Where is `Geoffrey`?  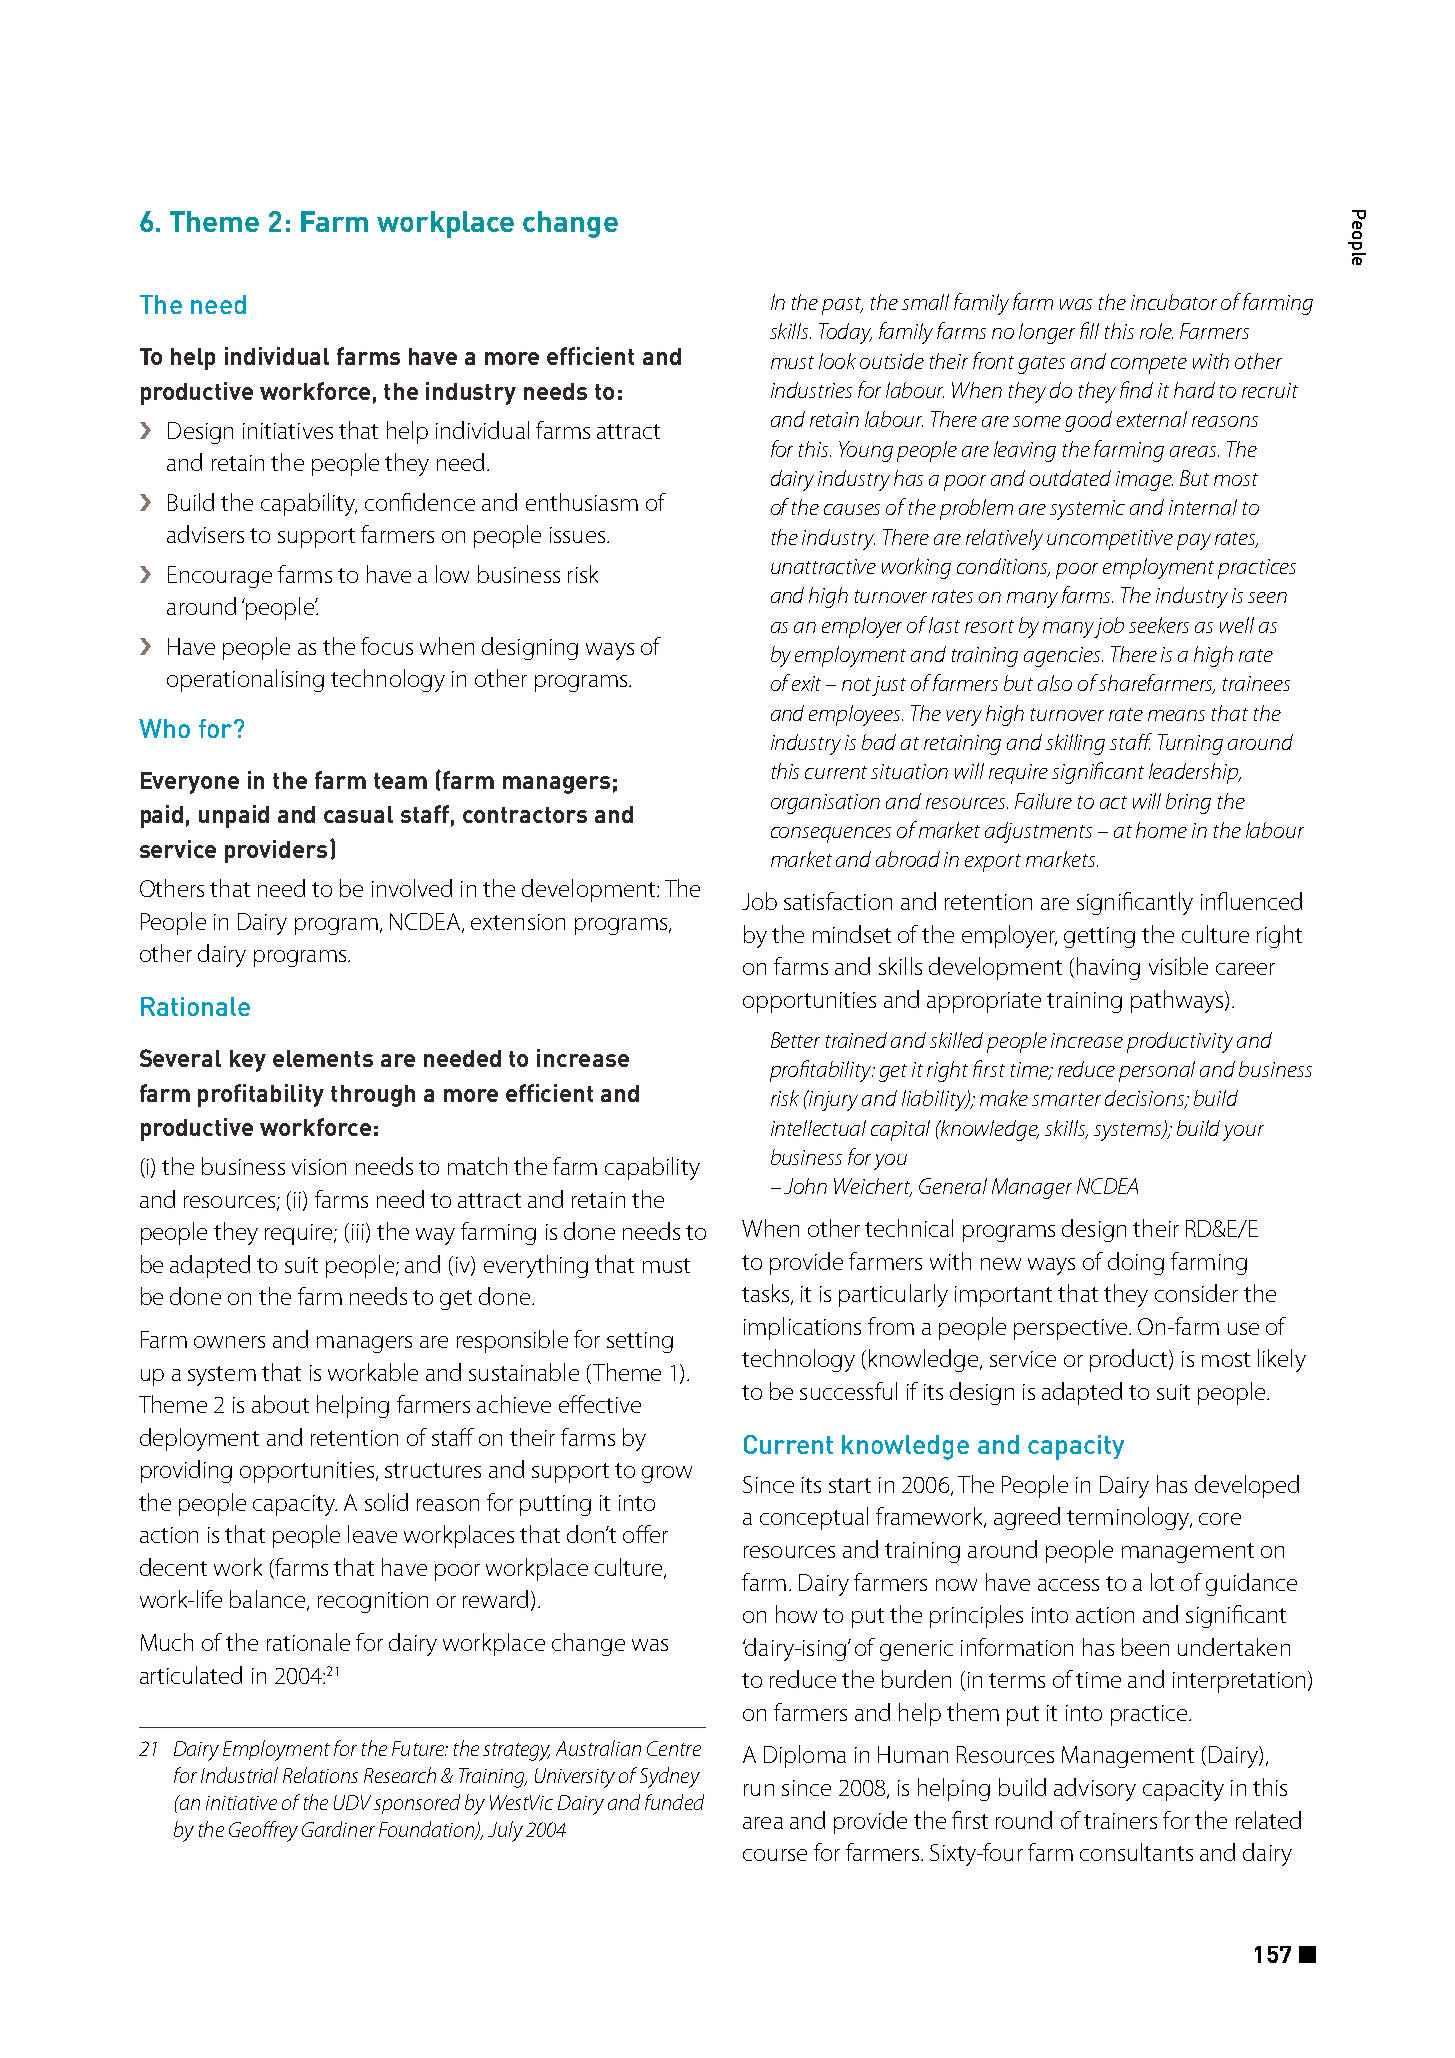
Geoffrey is located at coordinates (263, 1831).
